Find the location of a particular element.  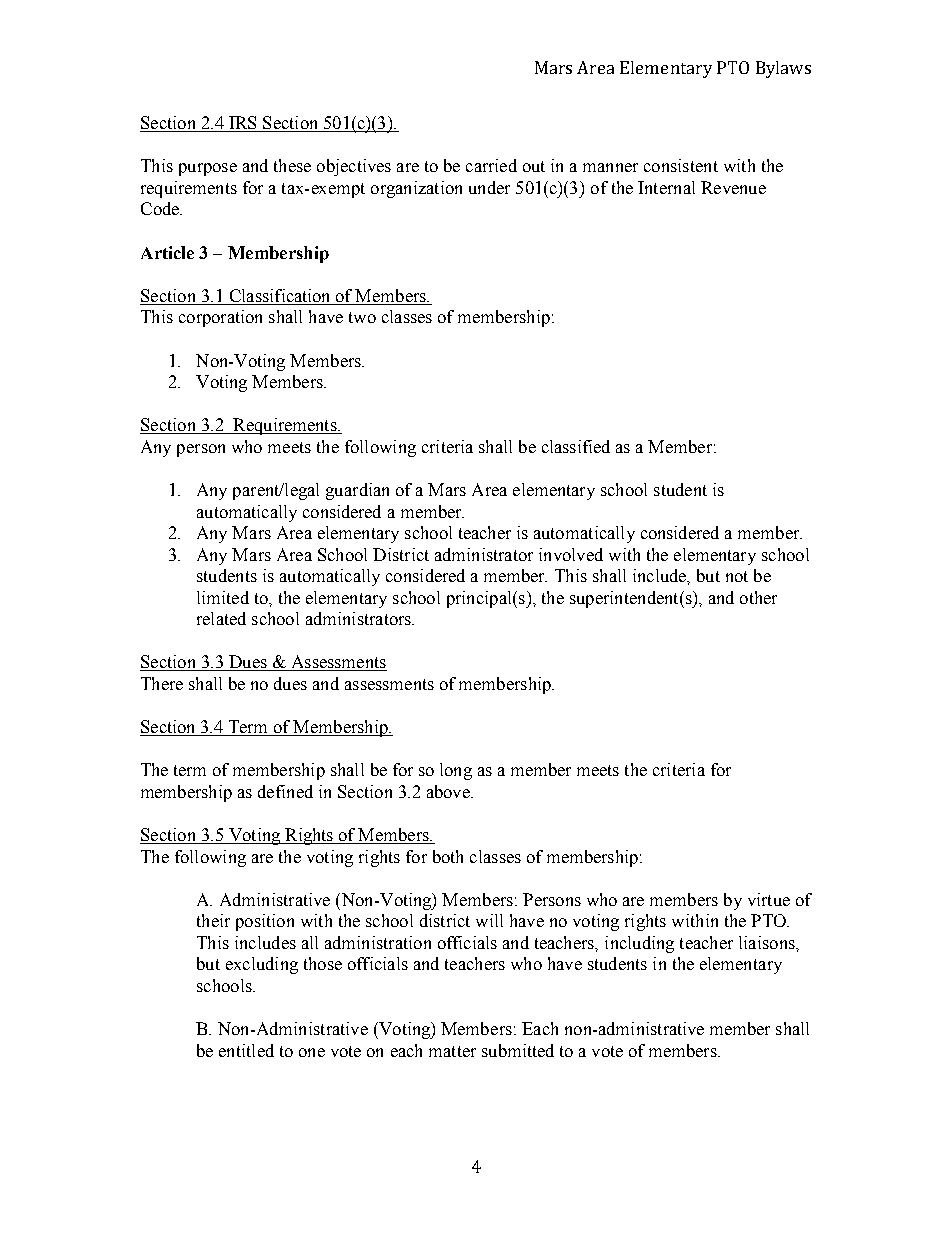

involved is located at coordinates (571, 554).
